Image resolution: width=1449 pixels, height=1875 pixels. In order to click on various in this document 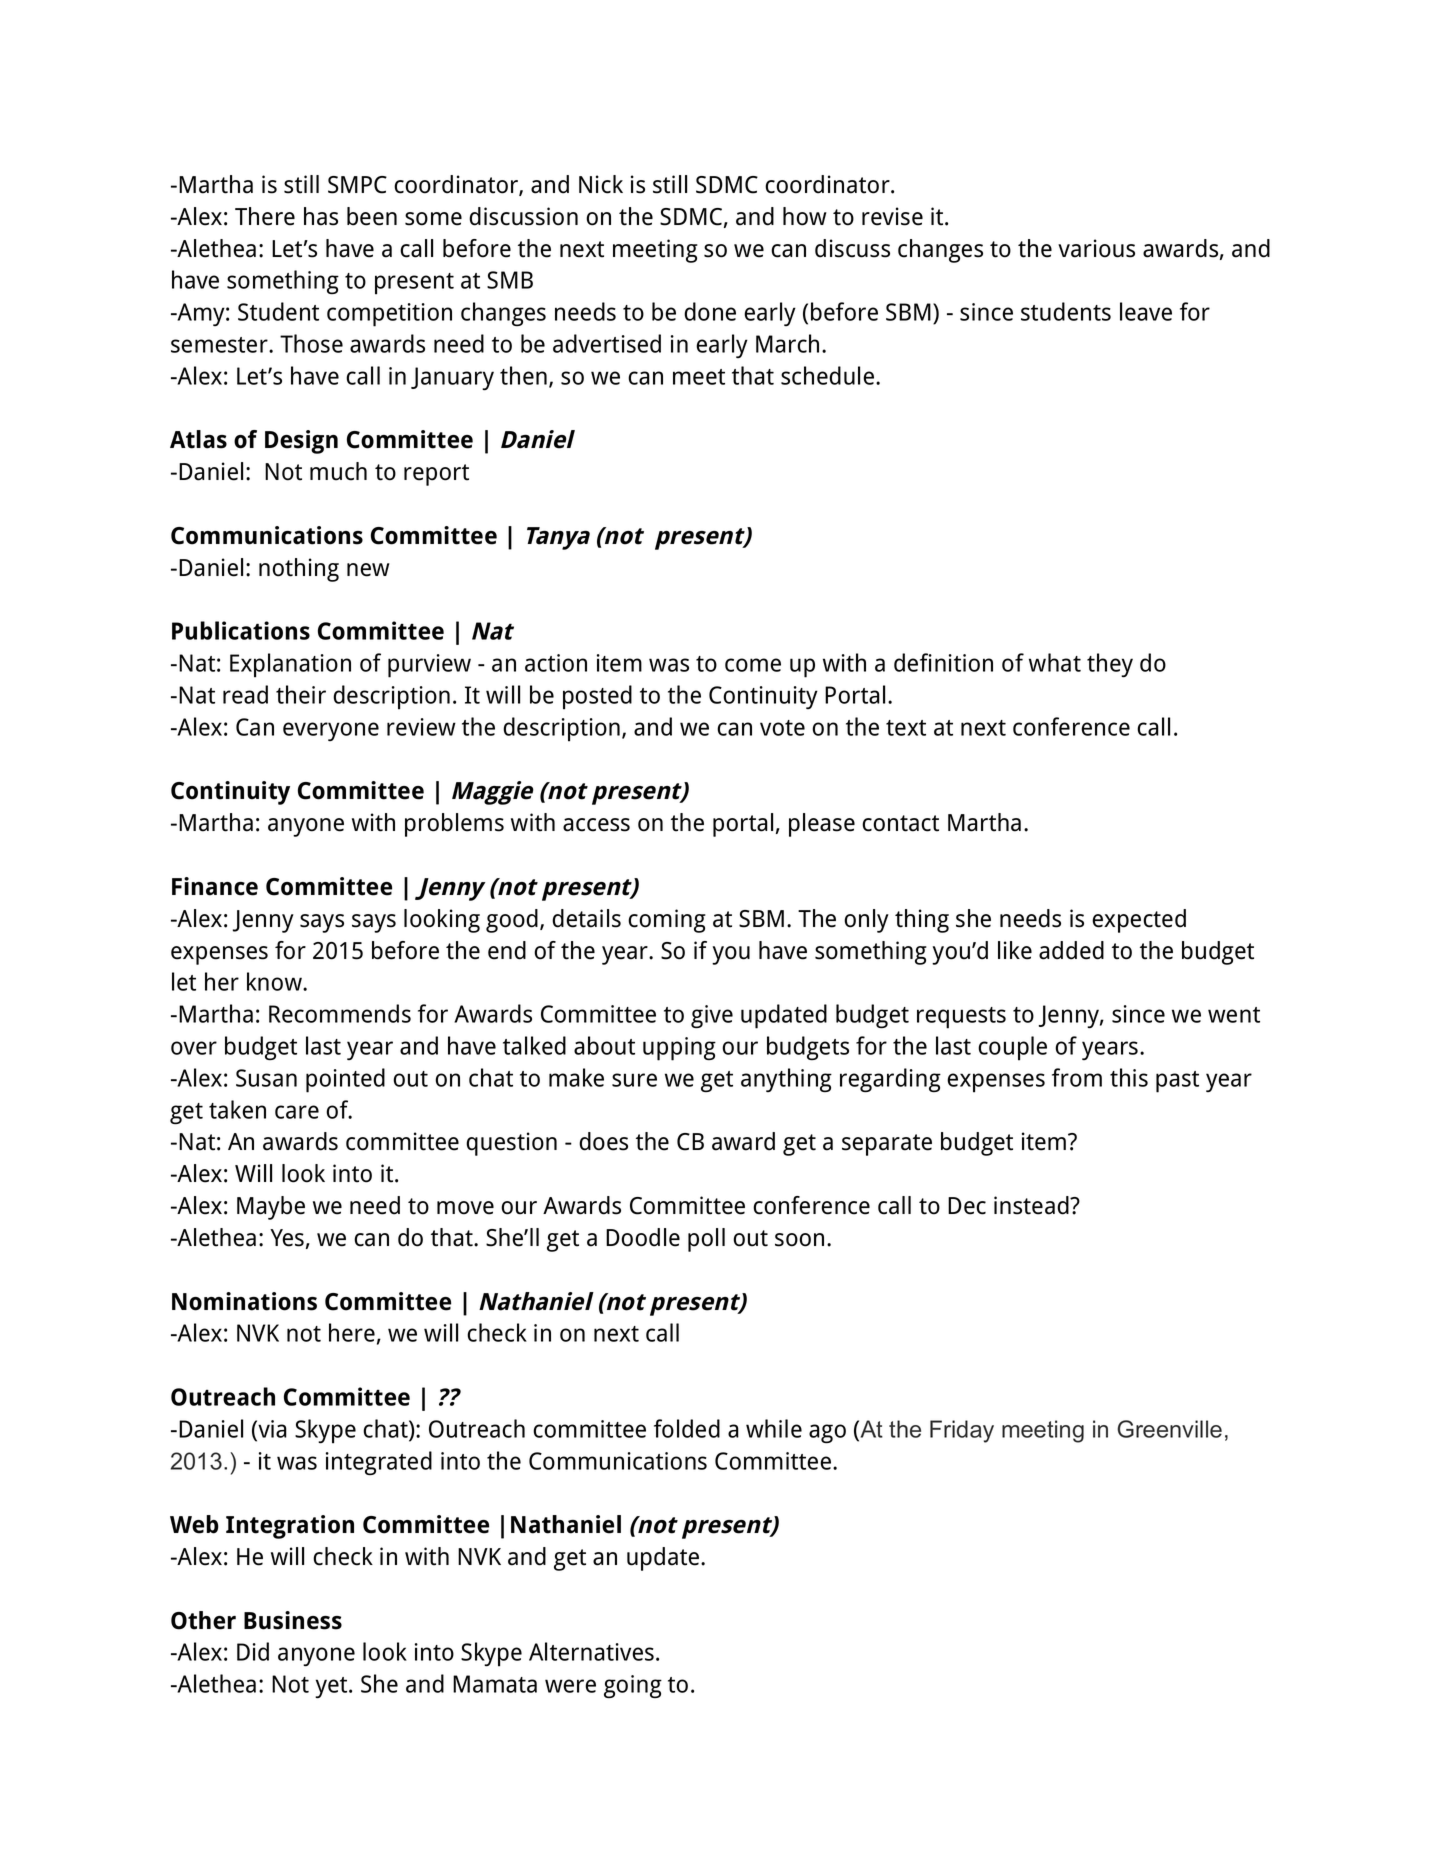, I will do `click(1096, 248)`.
